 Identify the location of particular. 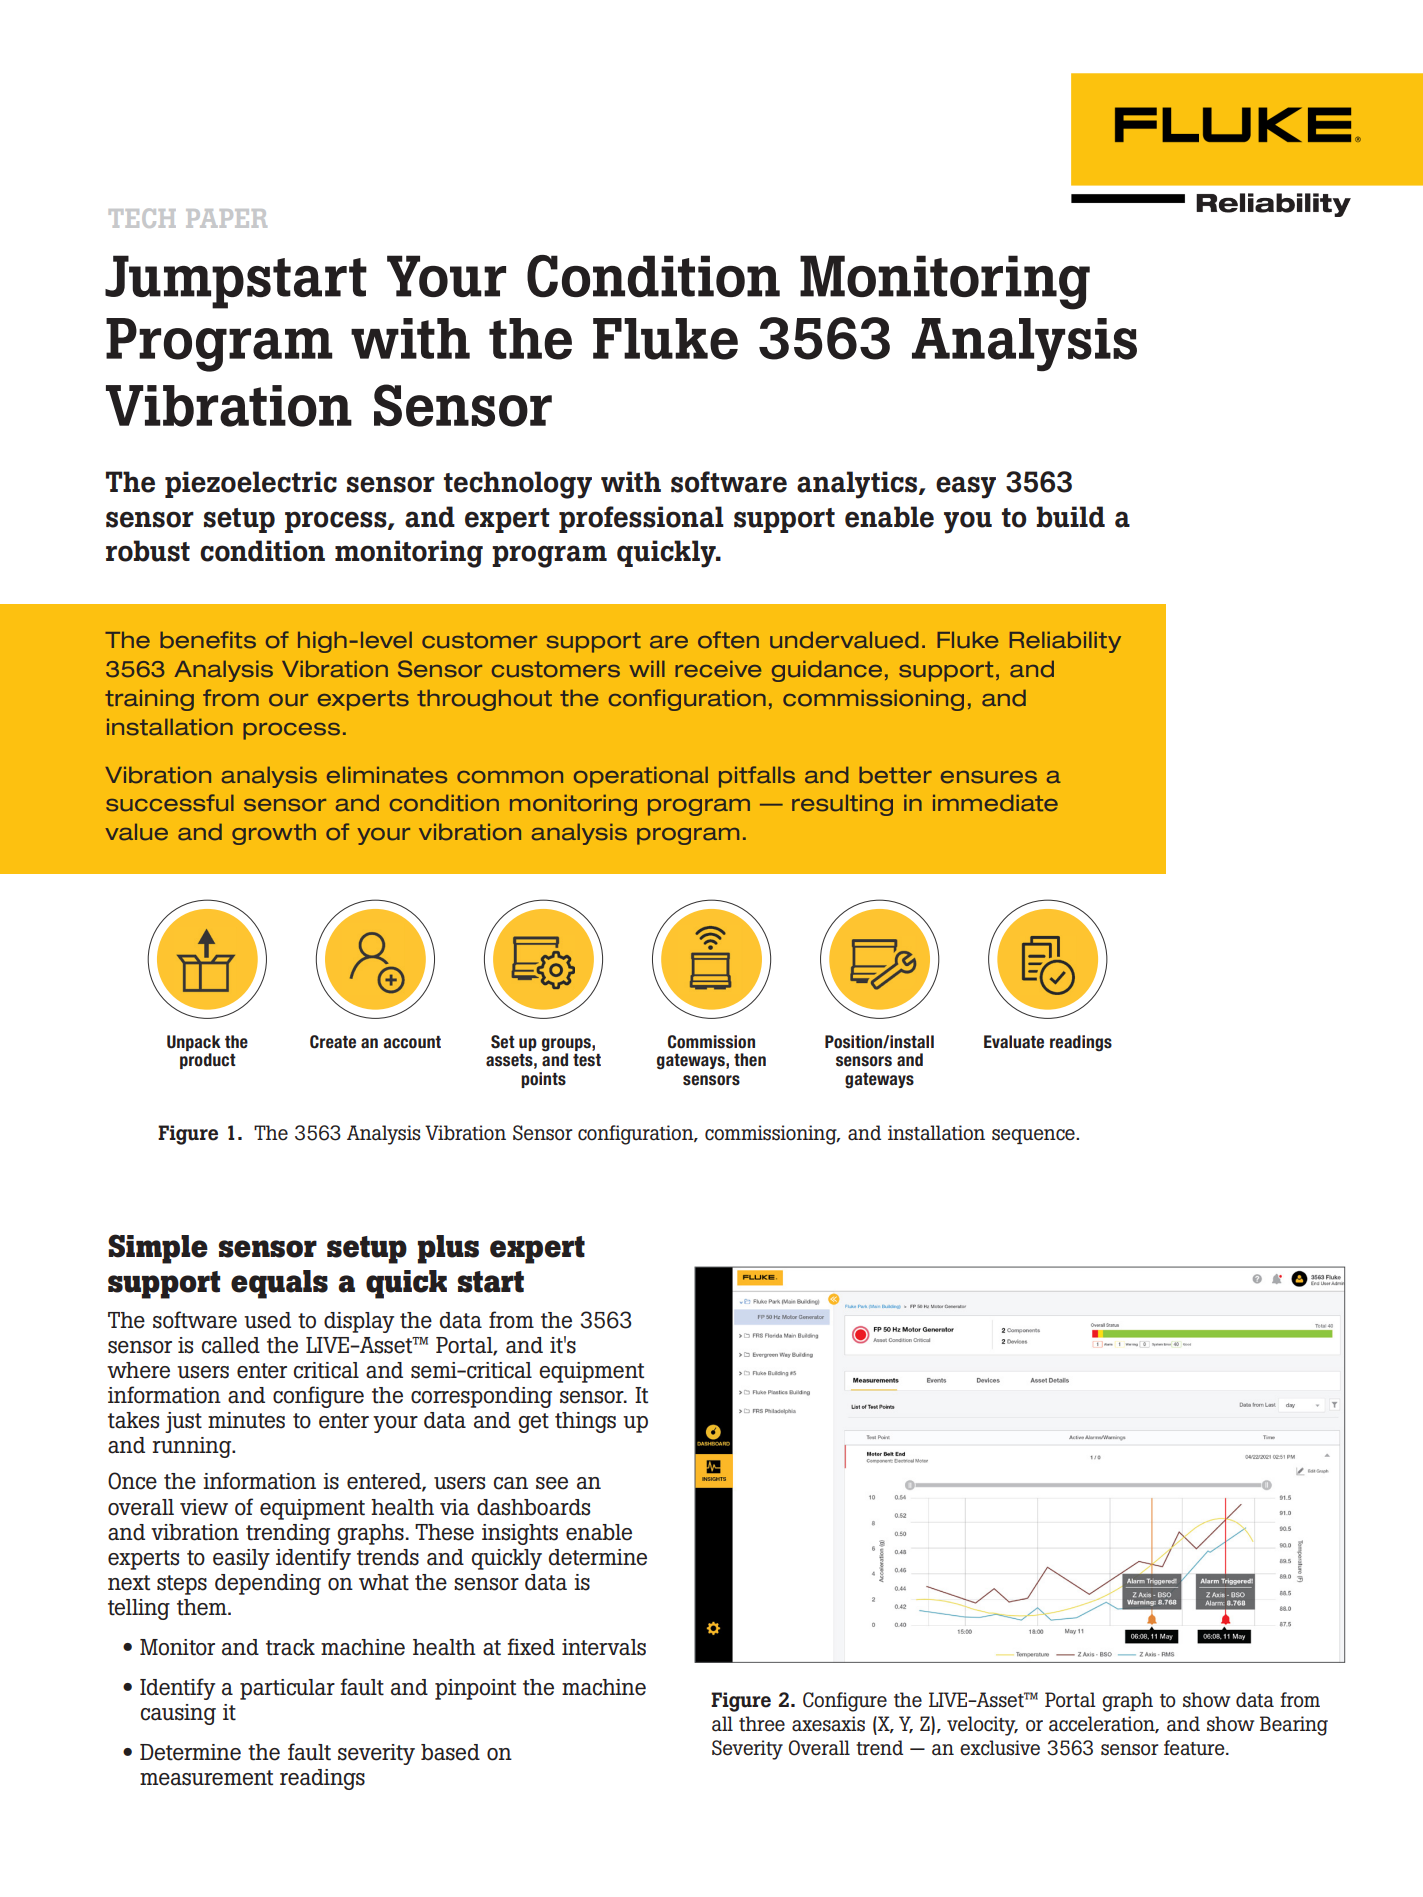
(287, 1689).
